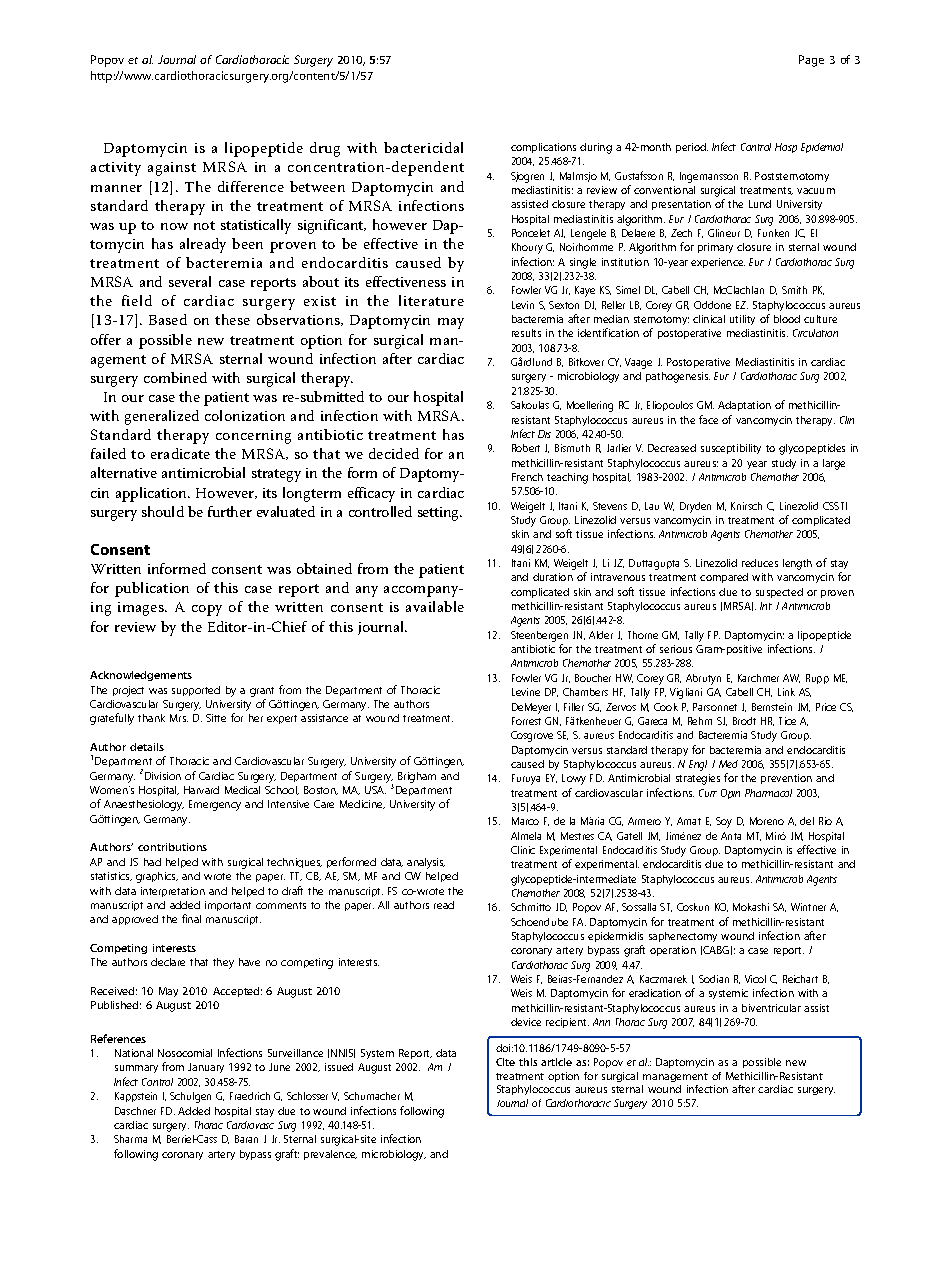 The image size is (952, 1270). What do you see at coordinates (246, 1139) in the page?
I see `Baran` at bounding box center [246, 1139].
